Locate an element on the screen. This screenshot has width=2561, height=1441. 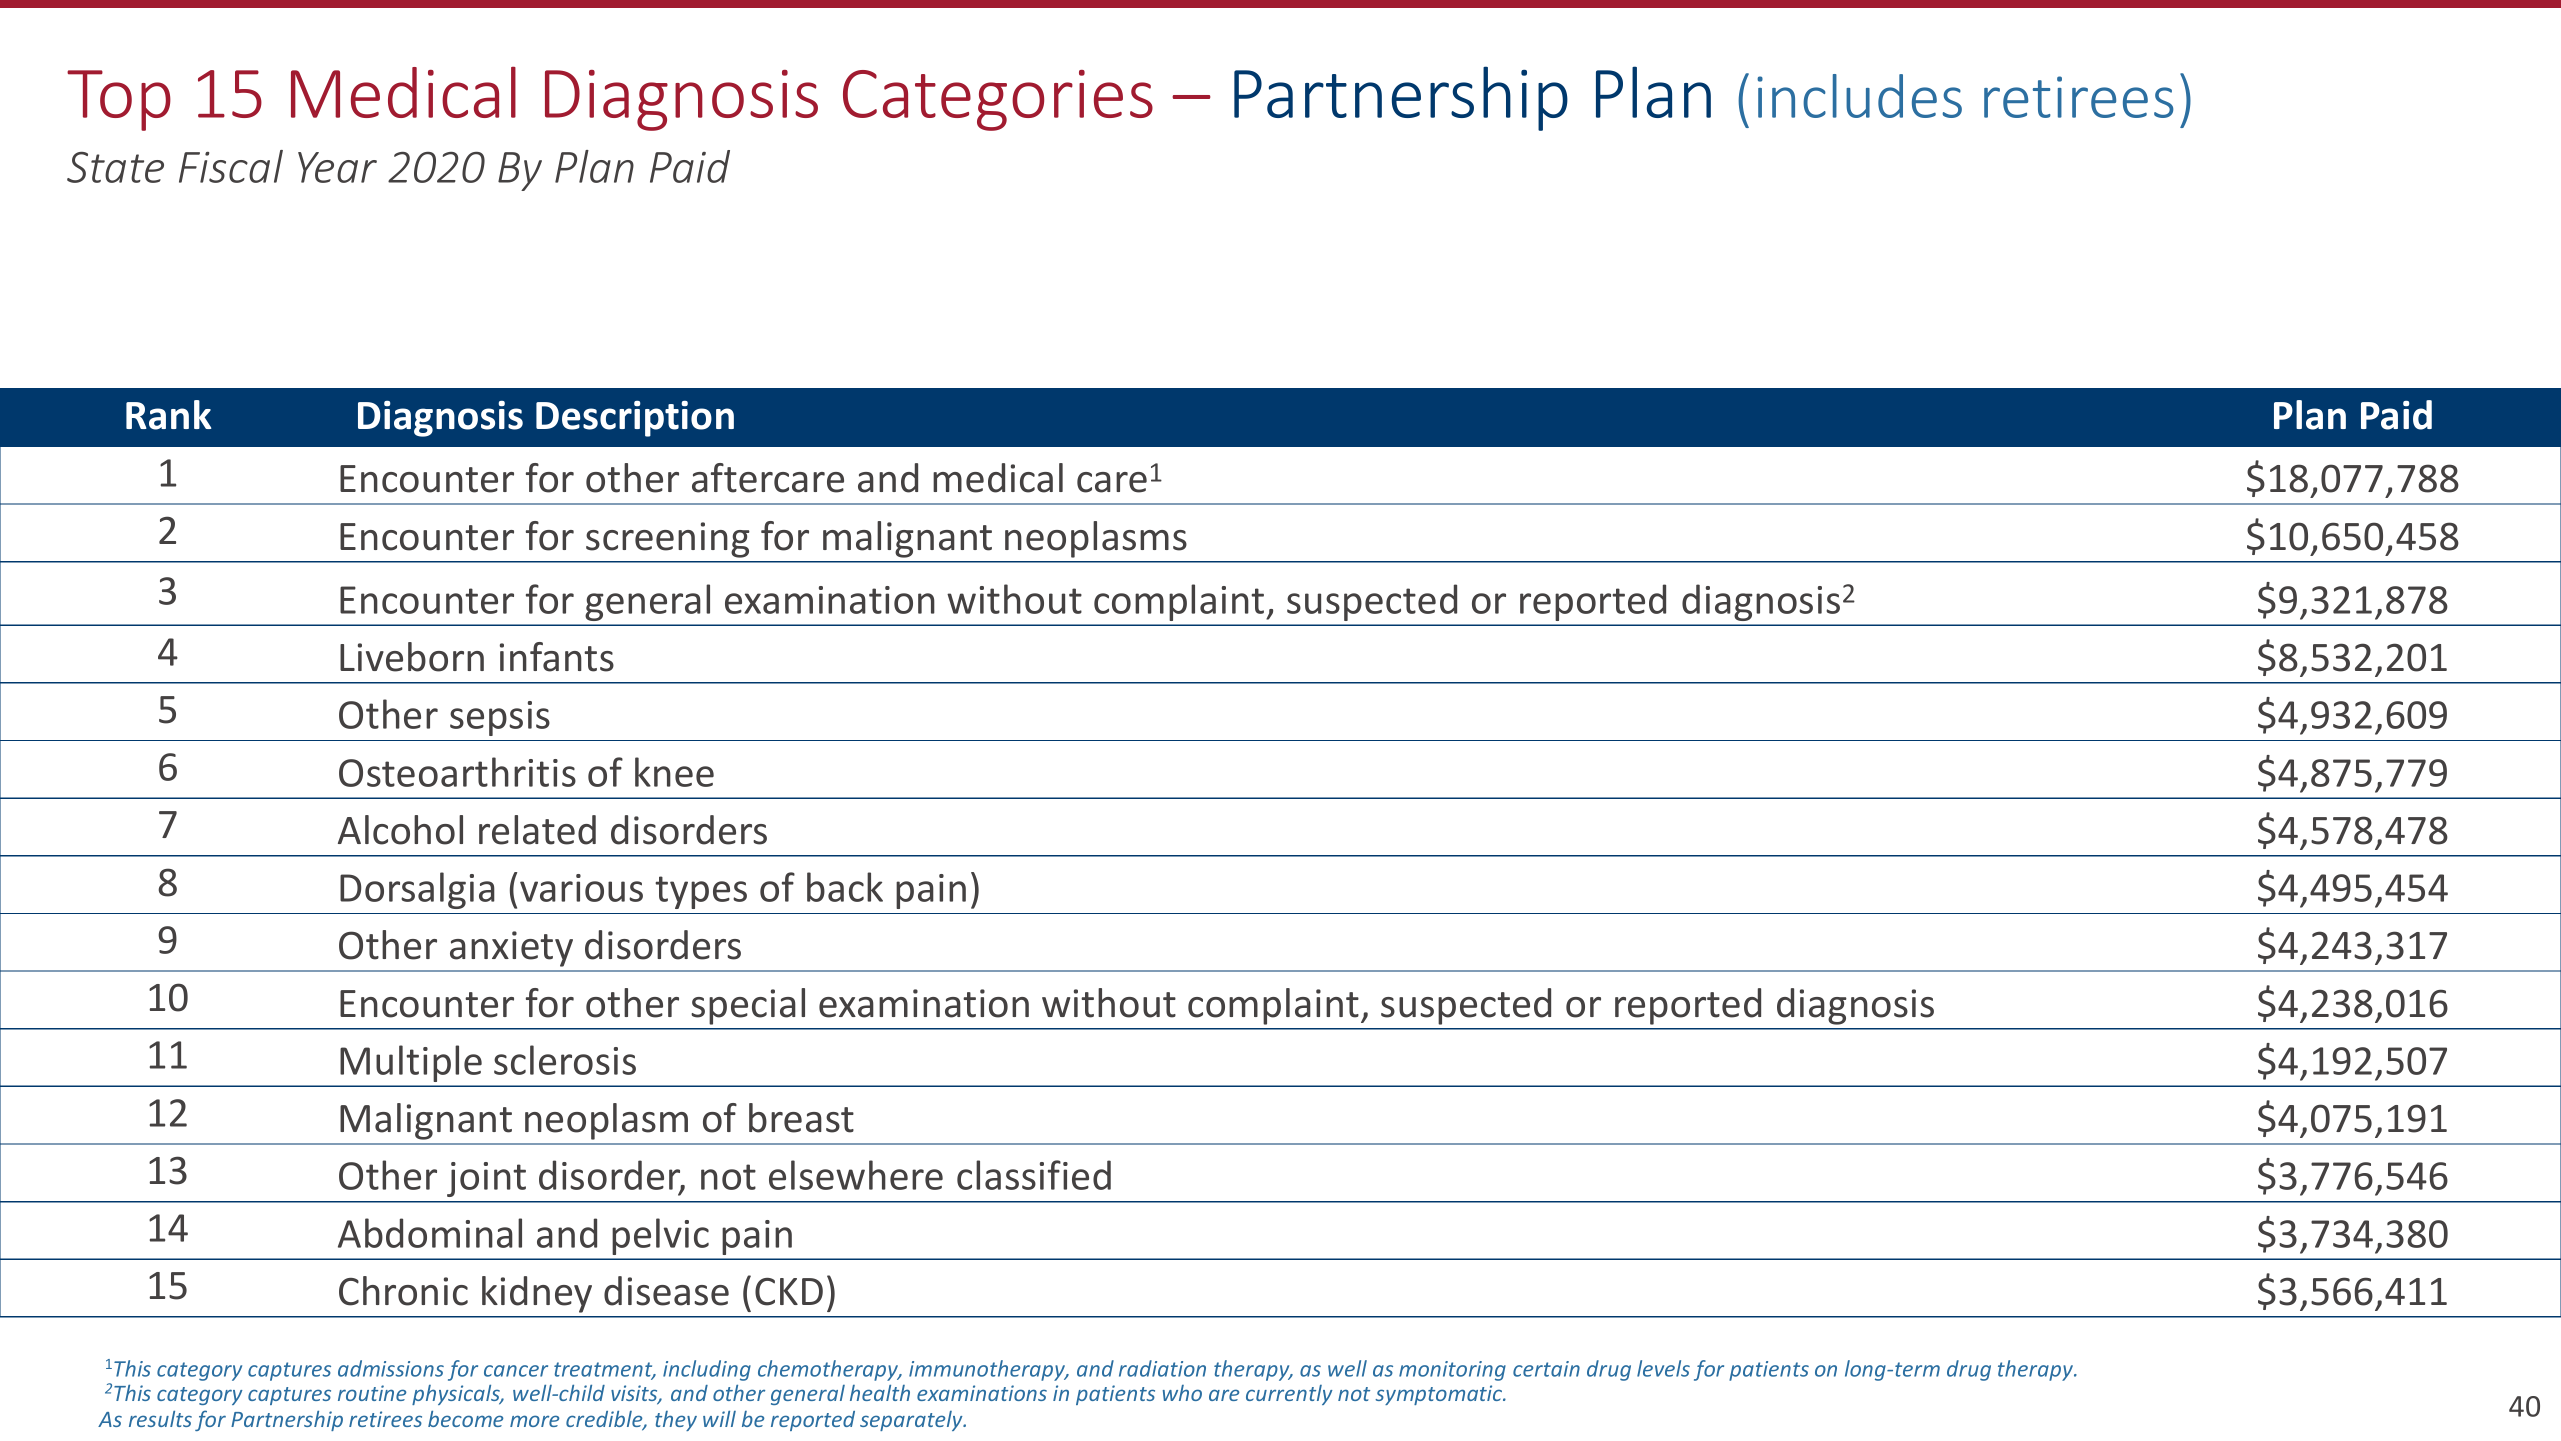
Categories is located at coordinates (998, 100).
